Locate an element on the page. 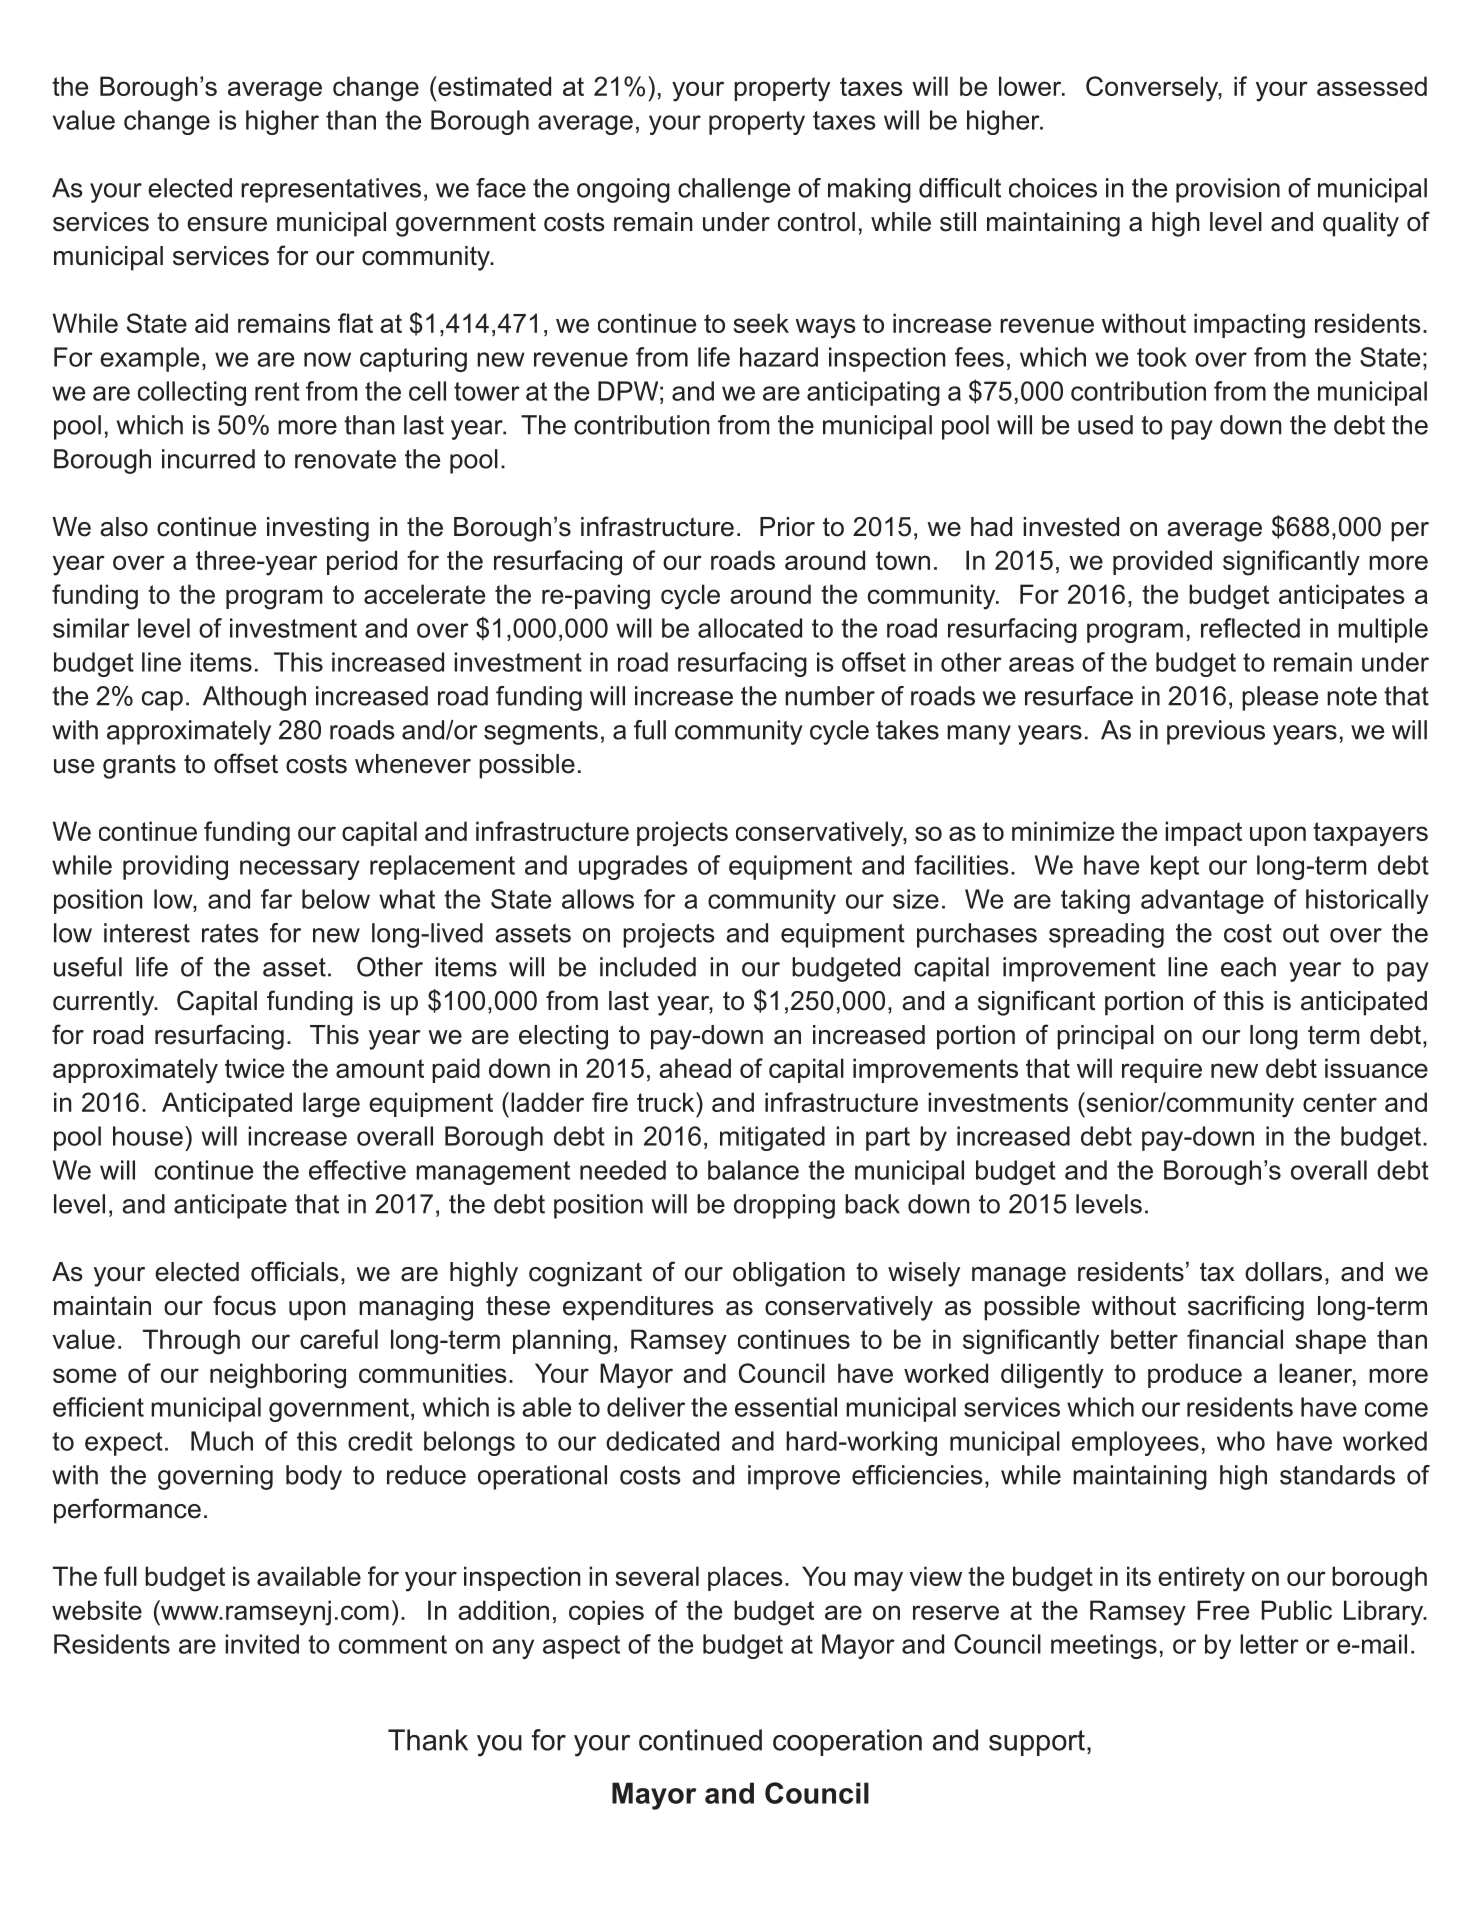 This image has height=1916, width=1481. representatives is located at coordinates (331, 190).
